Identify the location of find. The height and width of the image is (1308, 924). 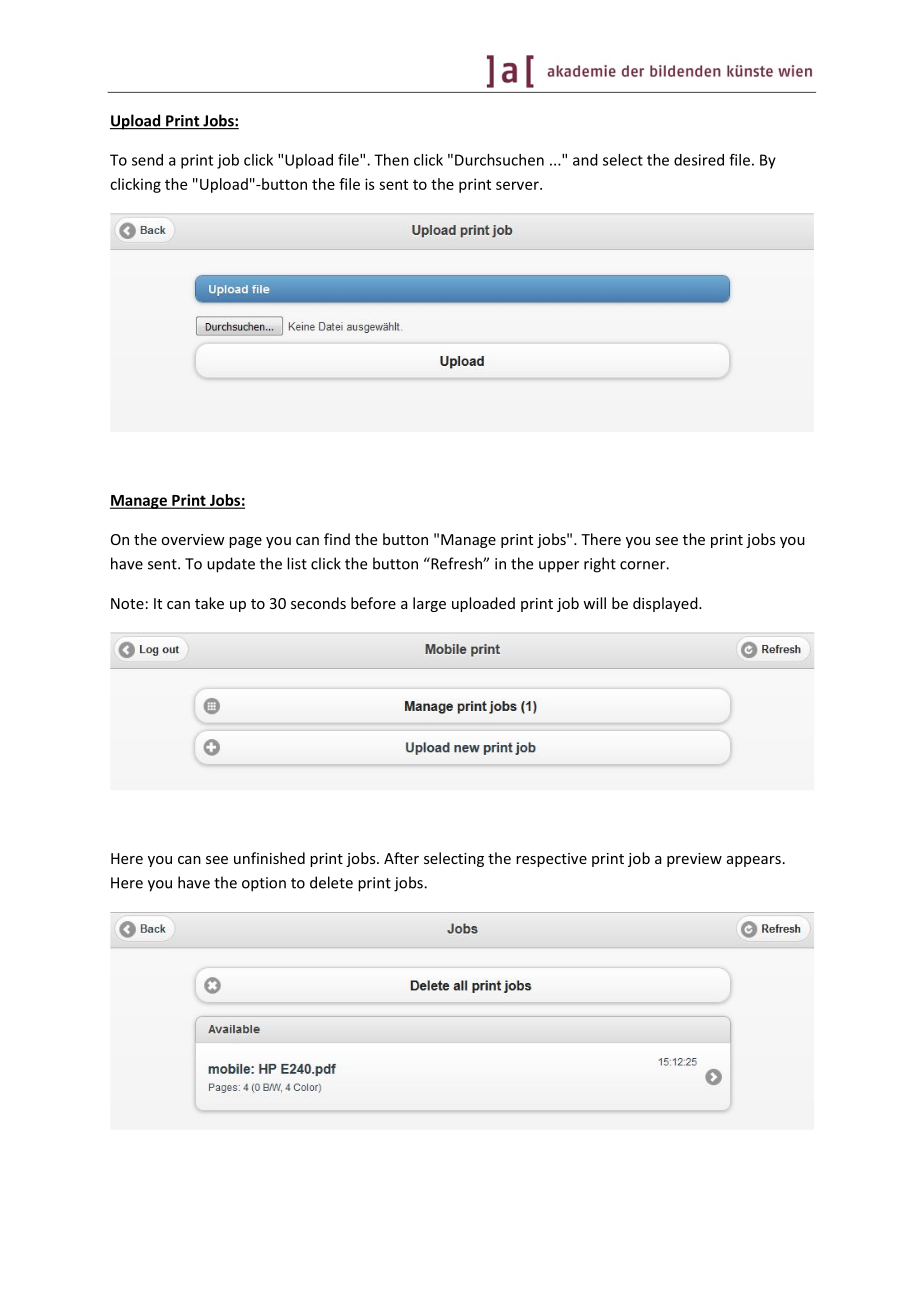
(337, 539).
